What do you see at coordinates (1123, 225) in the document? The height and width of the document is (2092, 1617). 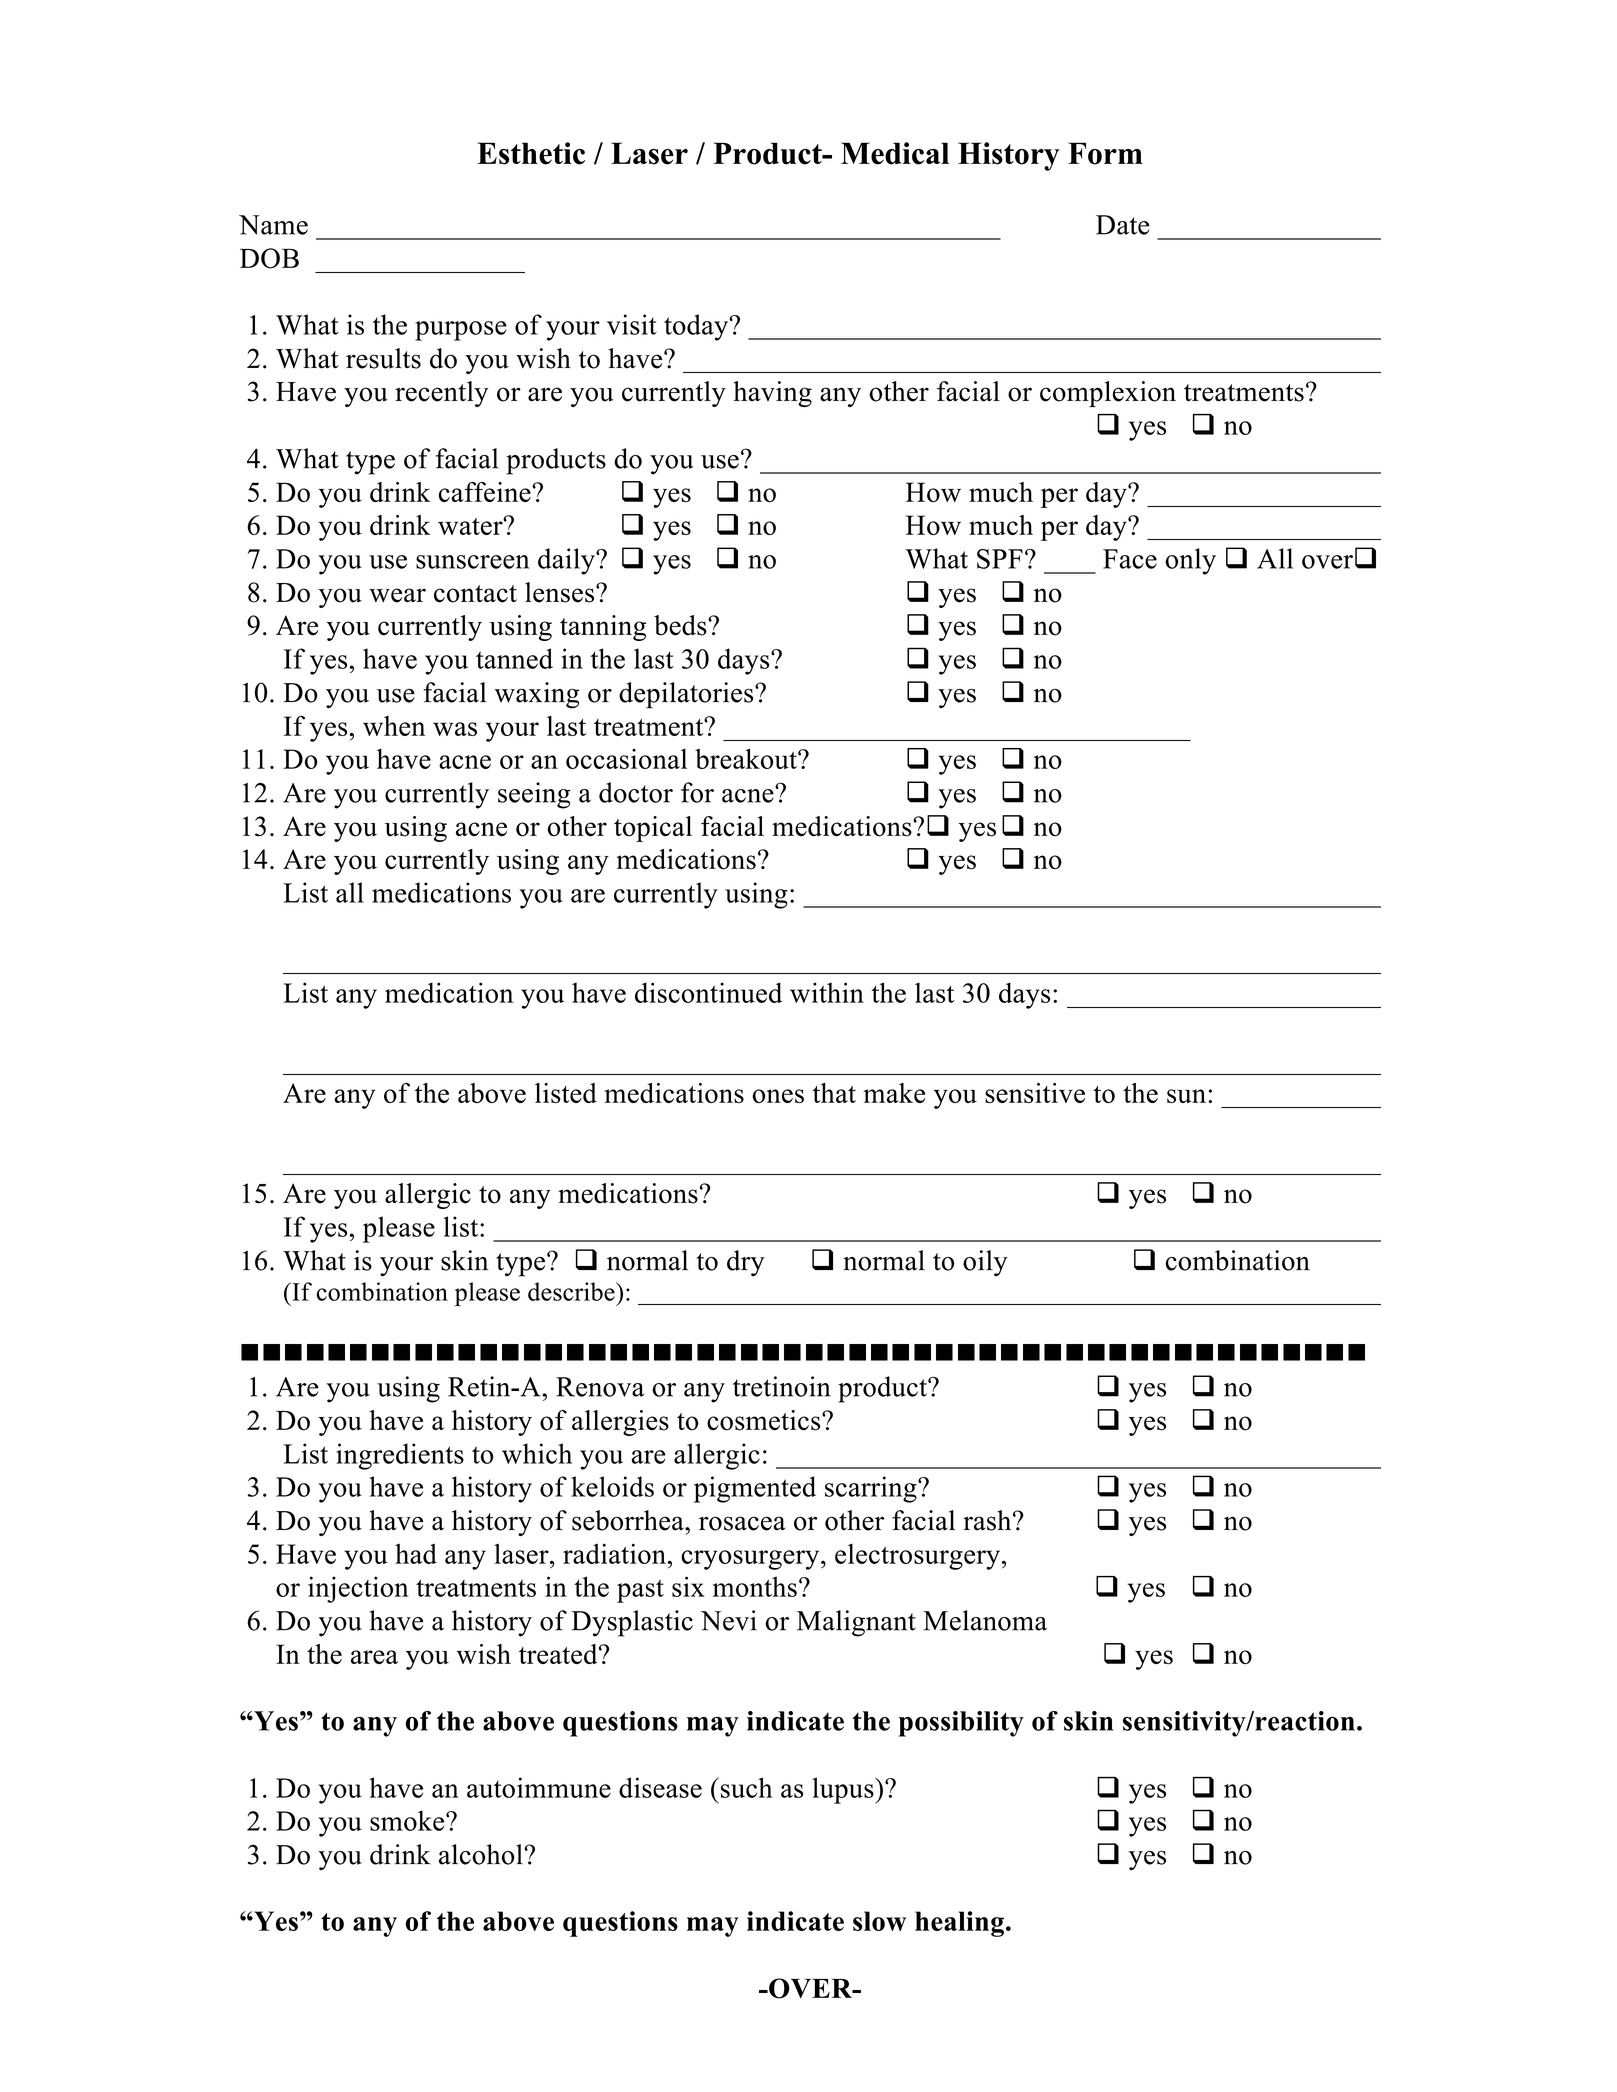 I see `Date` at bounding box center [1123, 225].
